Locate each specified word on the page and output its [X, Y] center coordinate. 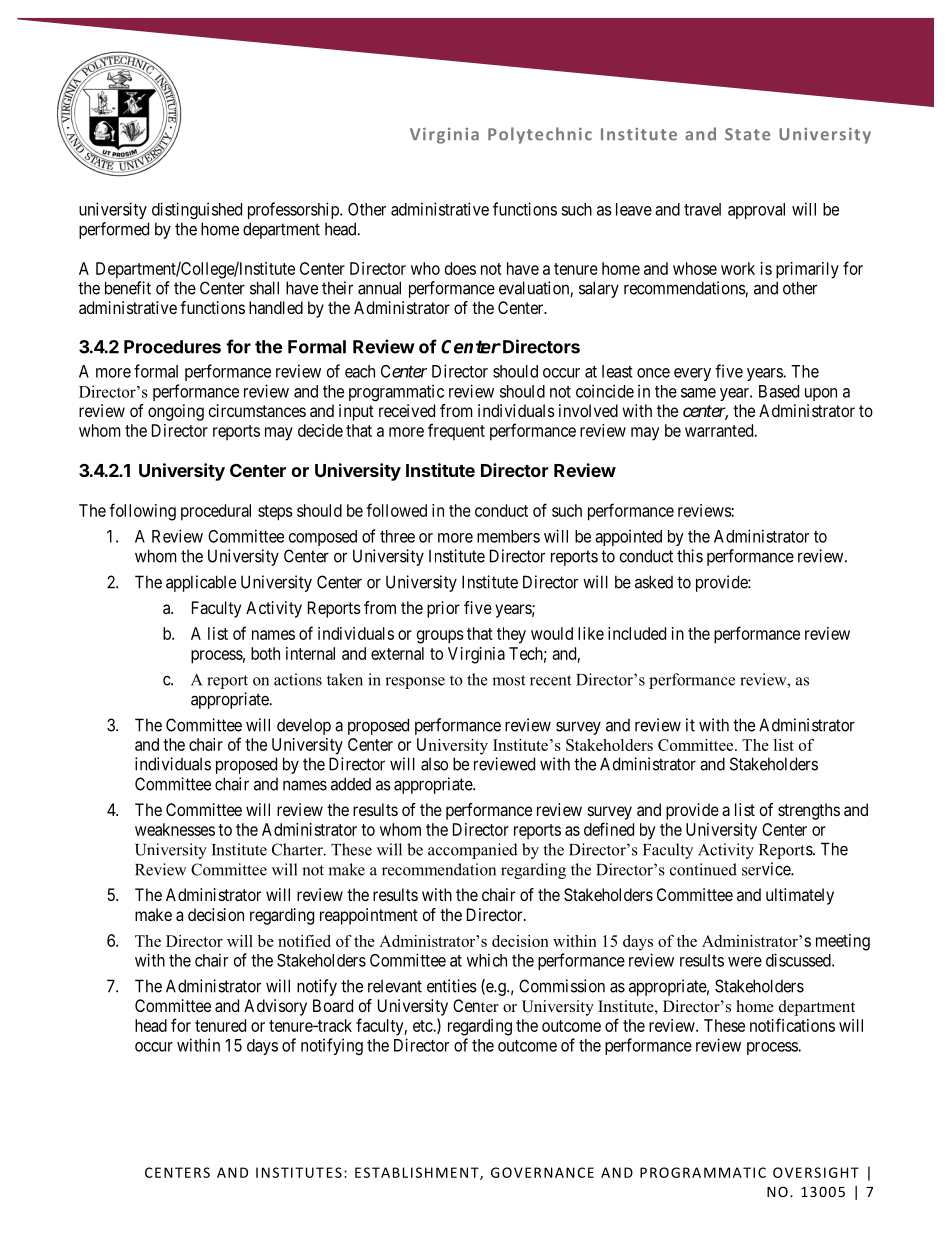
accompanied [473, 851]
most [508, 680]
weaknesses [175, 829]
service [767, 869]
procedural [216, 512]
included [637, 633]
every [692, 374]
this [690, 556]
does [460, 268]
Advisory [275, 1007]
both [265, 653]
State [747, 134]
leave [634, 209]
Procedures [172, 347]
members [508, 536]
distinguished [197, 210]
